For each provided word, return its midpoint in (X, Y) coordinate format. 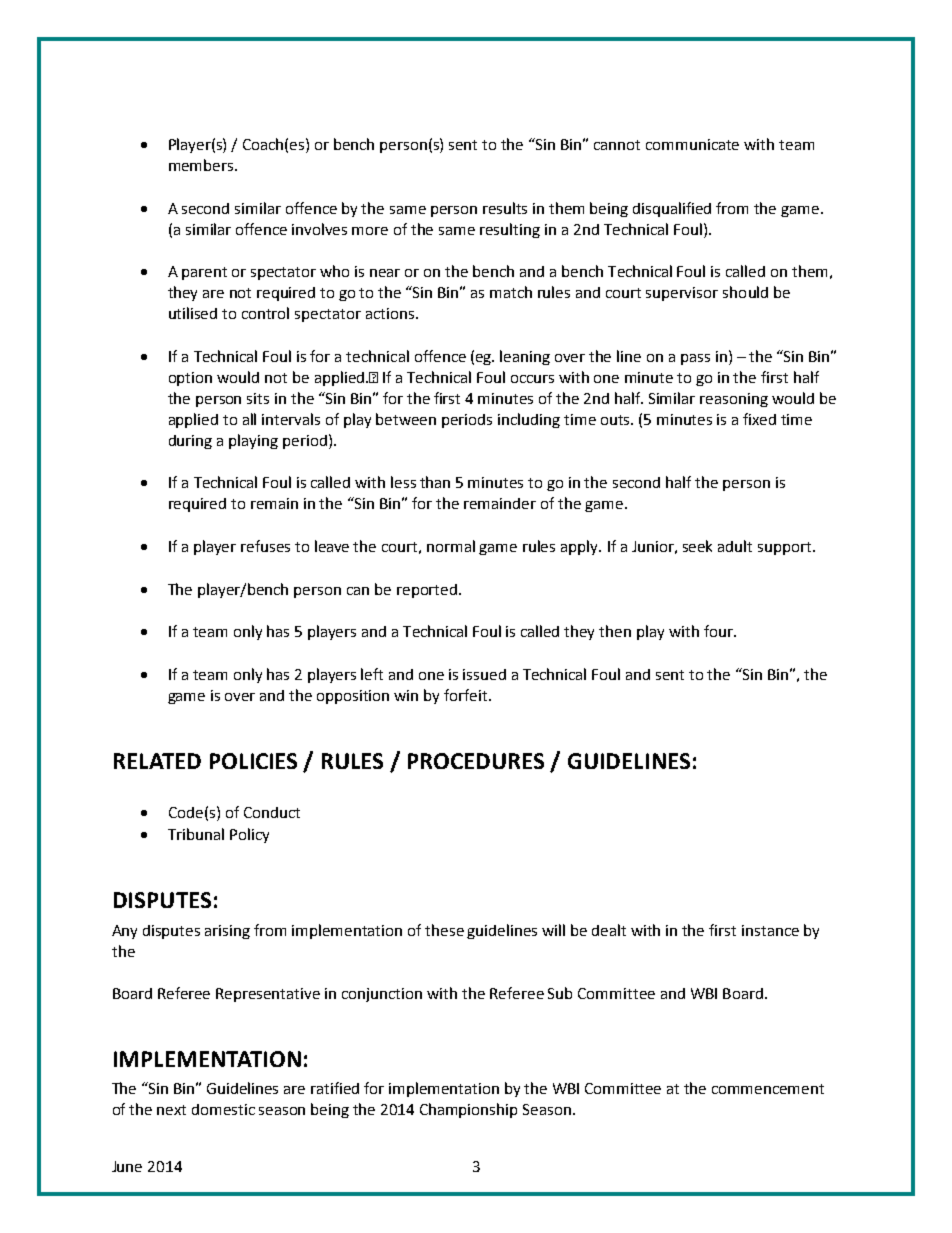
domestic (223, 1109)
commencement (768, 1089)
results (505, 208)
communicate (692, 144)
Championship (468, 1110)
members (202, 165)
